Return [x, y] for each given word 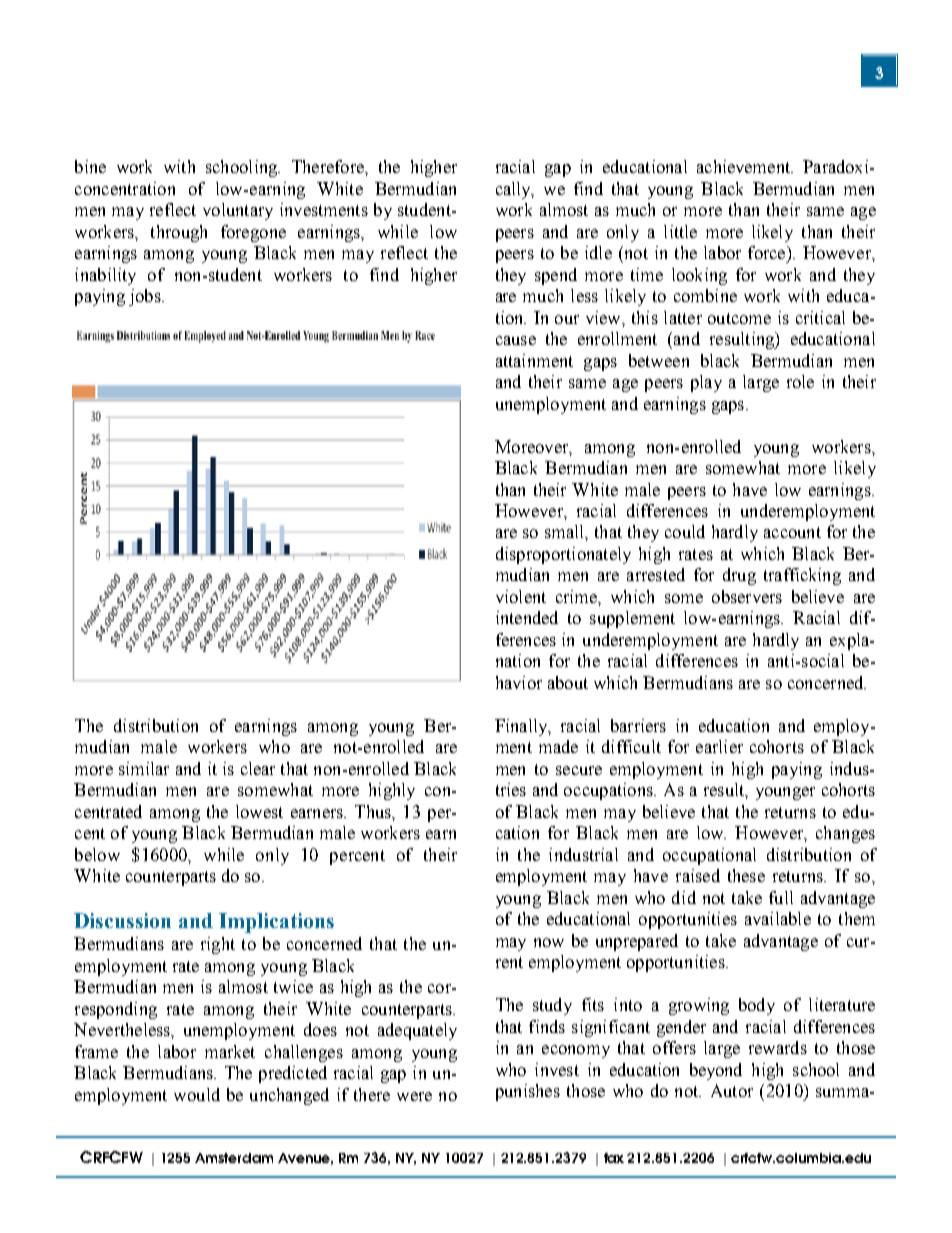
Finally [522, 727]
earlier [719, 746]
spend [556, 276]
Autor [732, 1090]
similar [144, 768]
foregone [253, 233]
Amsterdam [234, 1158]
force [768, 252]
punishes [528, 1092]
